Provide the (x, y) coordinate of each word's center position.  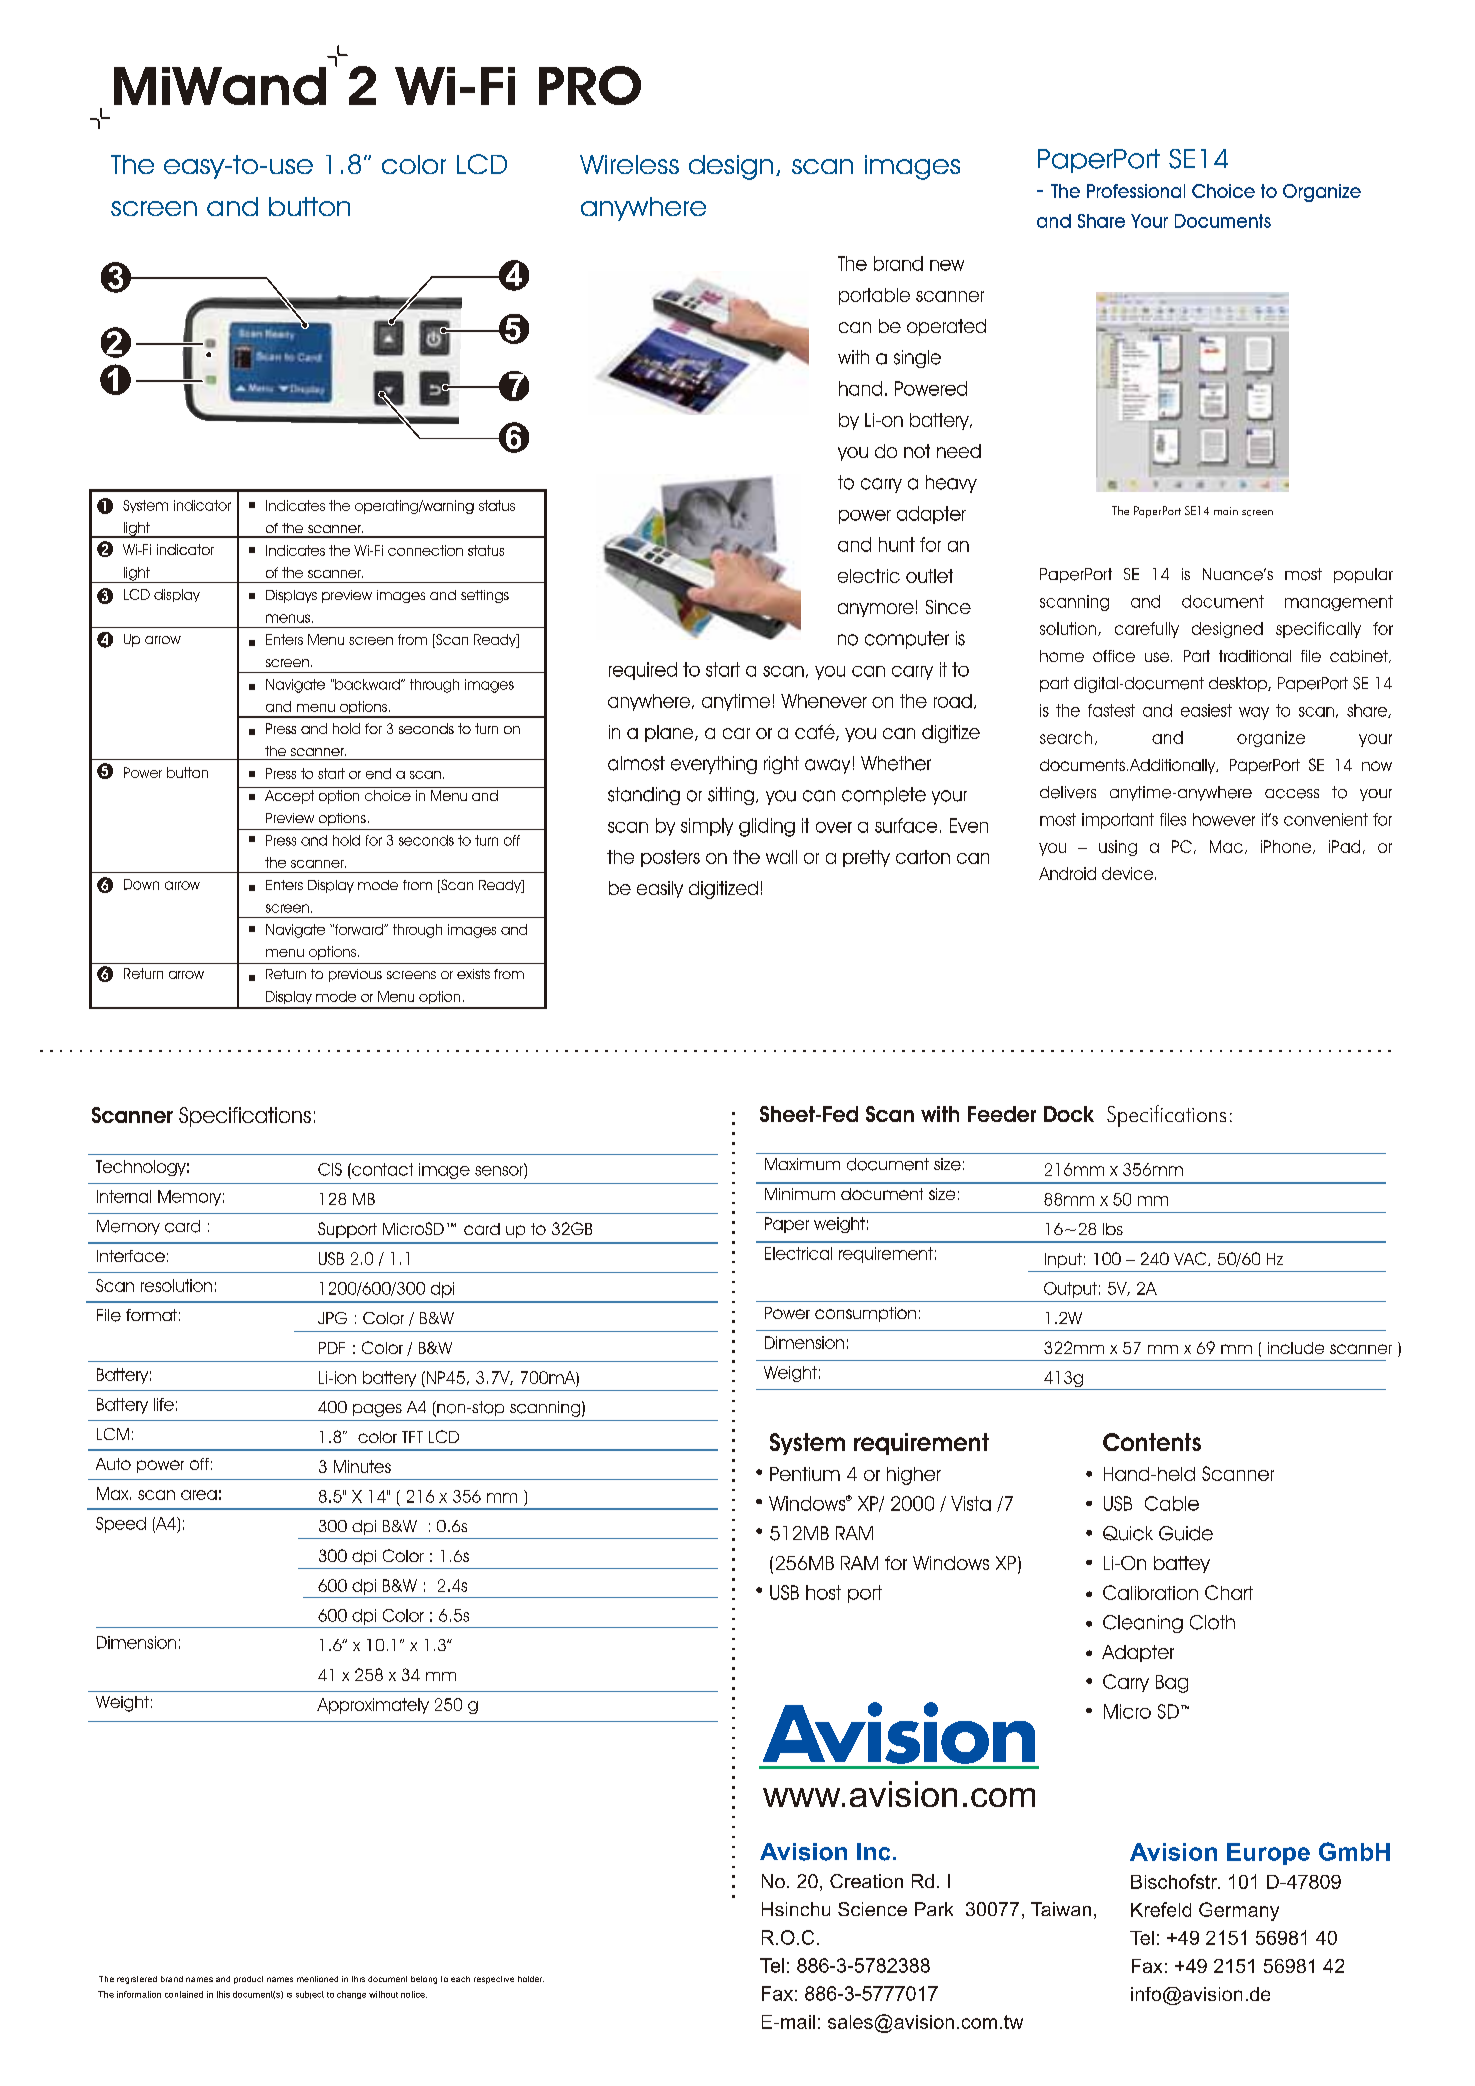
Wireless (629, 164)
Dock (1069, 1114)
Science (872, 1909)
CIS (330, 1169)
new (947, 265)
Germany (1239, 1911)
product (248, 1980)
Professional (1136, 191)
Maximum (802, 1164)
